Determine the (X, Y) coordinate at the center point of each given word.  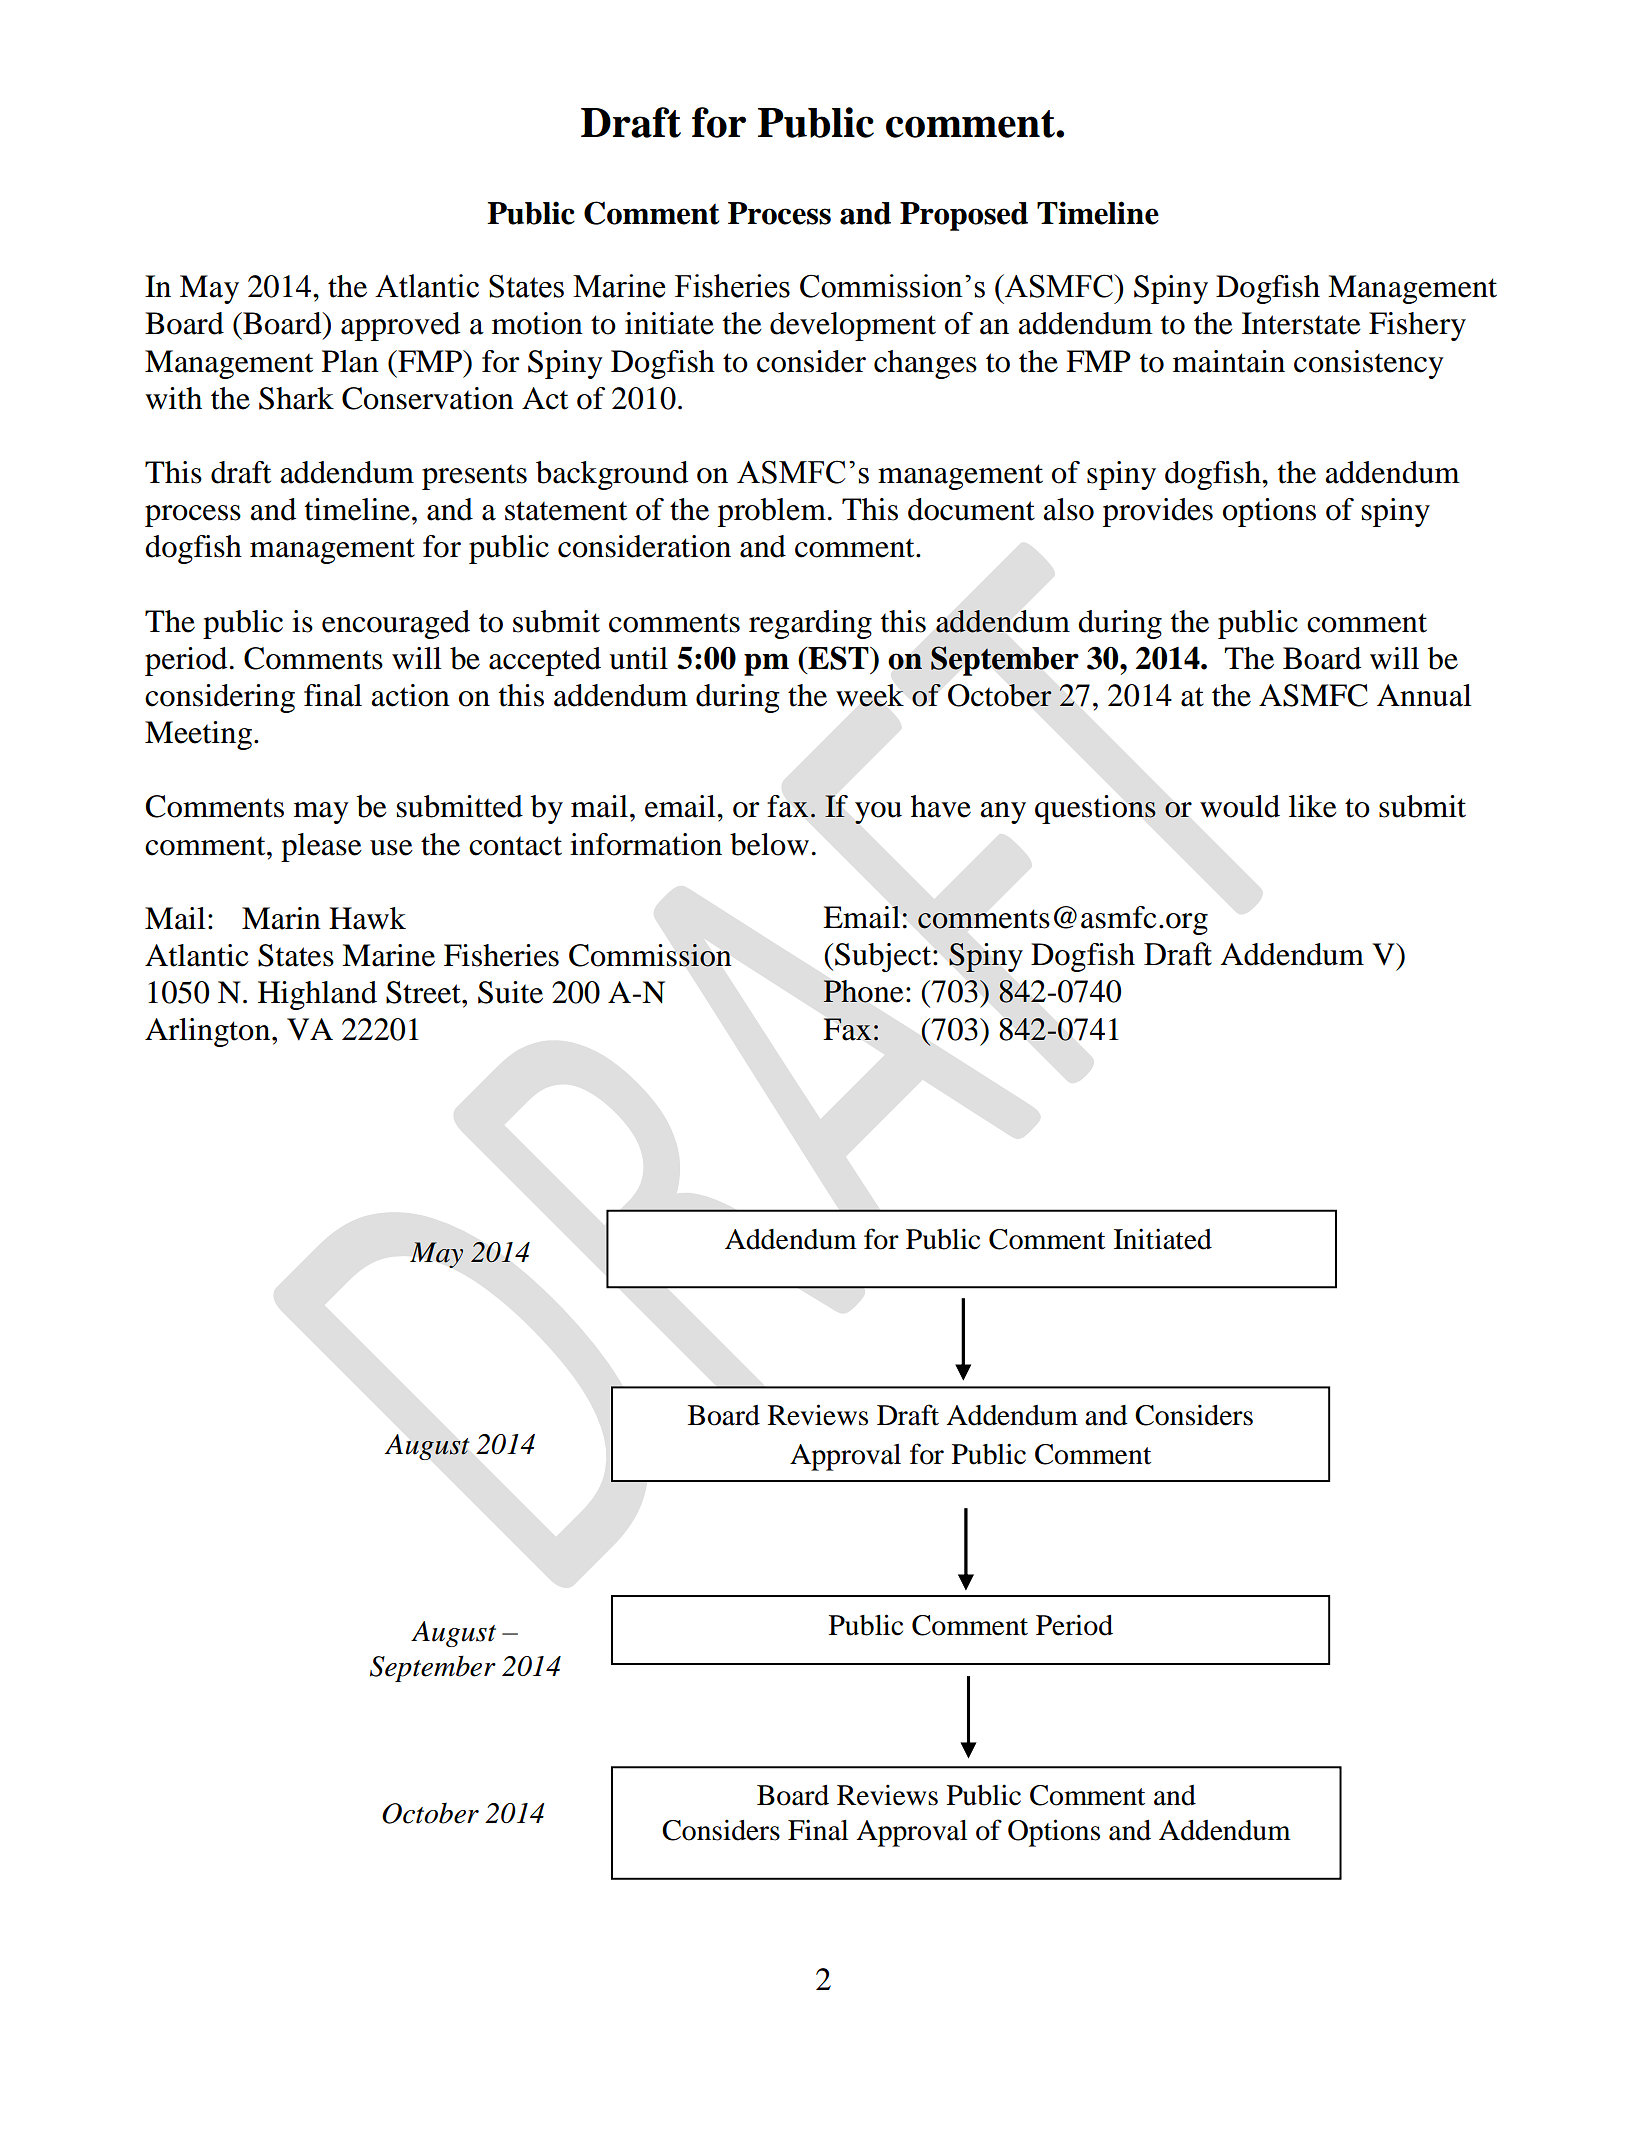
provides (1158, 512)
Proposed (964, 216)
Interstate (1301, 323)
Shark (296, 398)
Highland (317, 995)
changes (925, 364)
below (769, 844)
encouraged (396, 624)
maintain (1229, 361)
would (1240, 806)
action (410, 695)
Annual (1424, 695)
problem (772, 512)
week (870, 695)
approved (400, 326)
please (321, 847)
